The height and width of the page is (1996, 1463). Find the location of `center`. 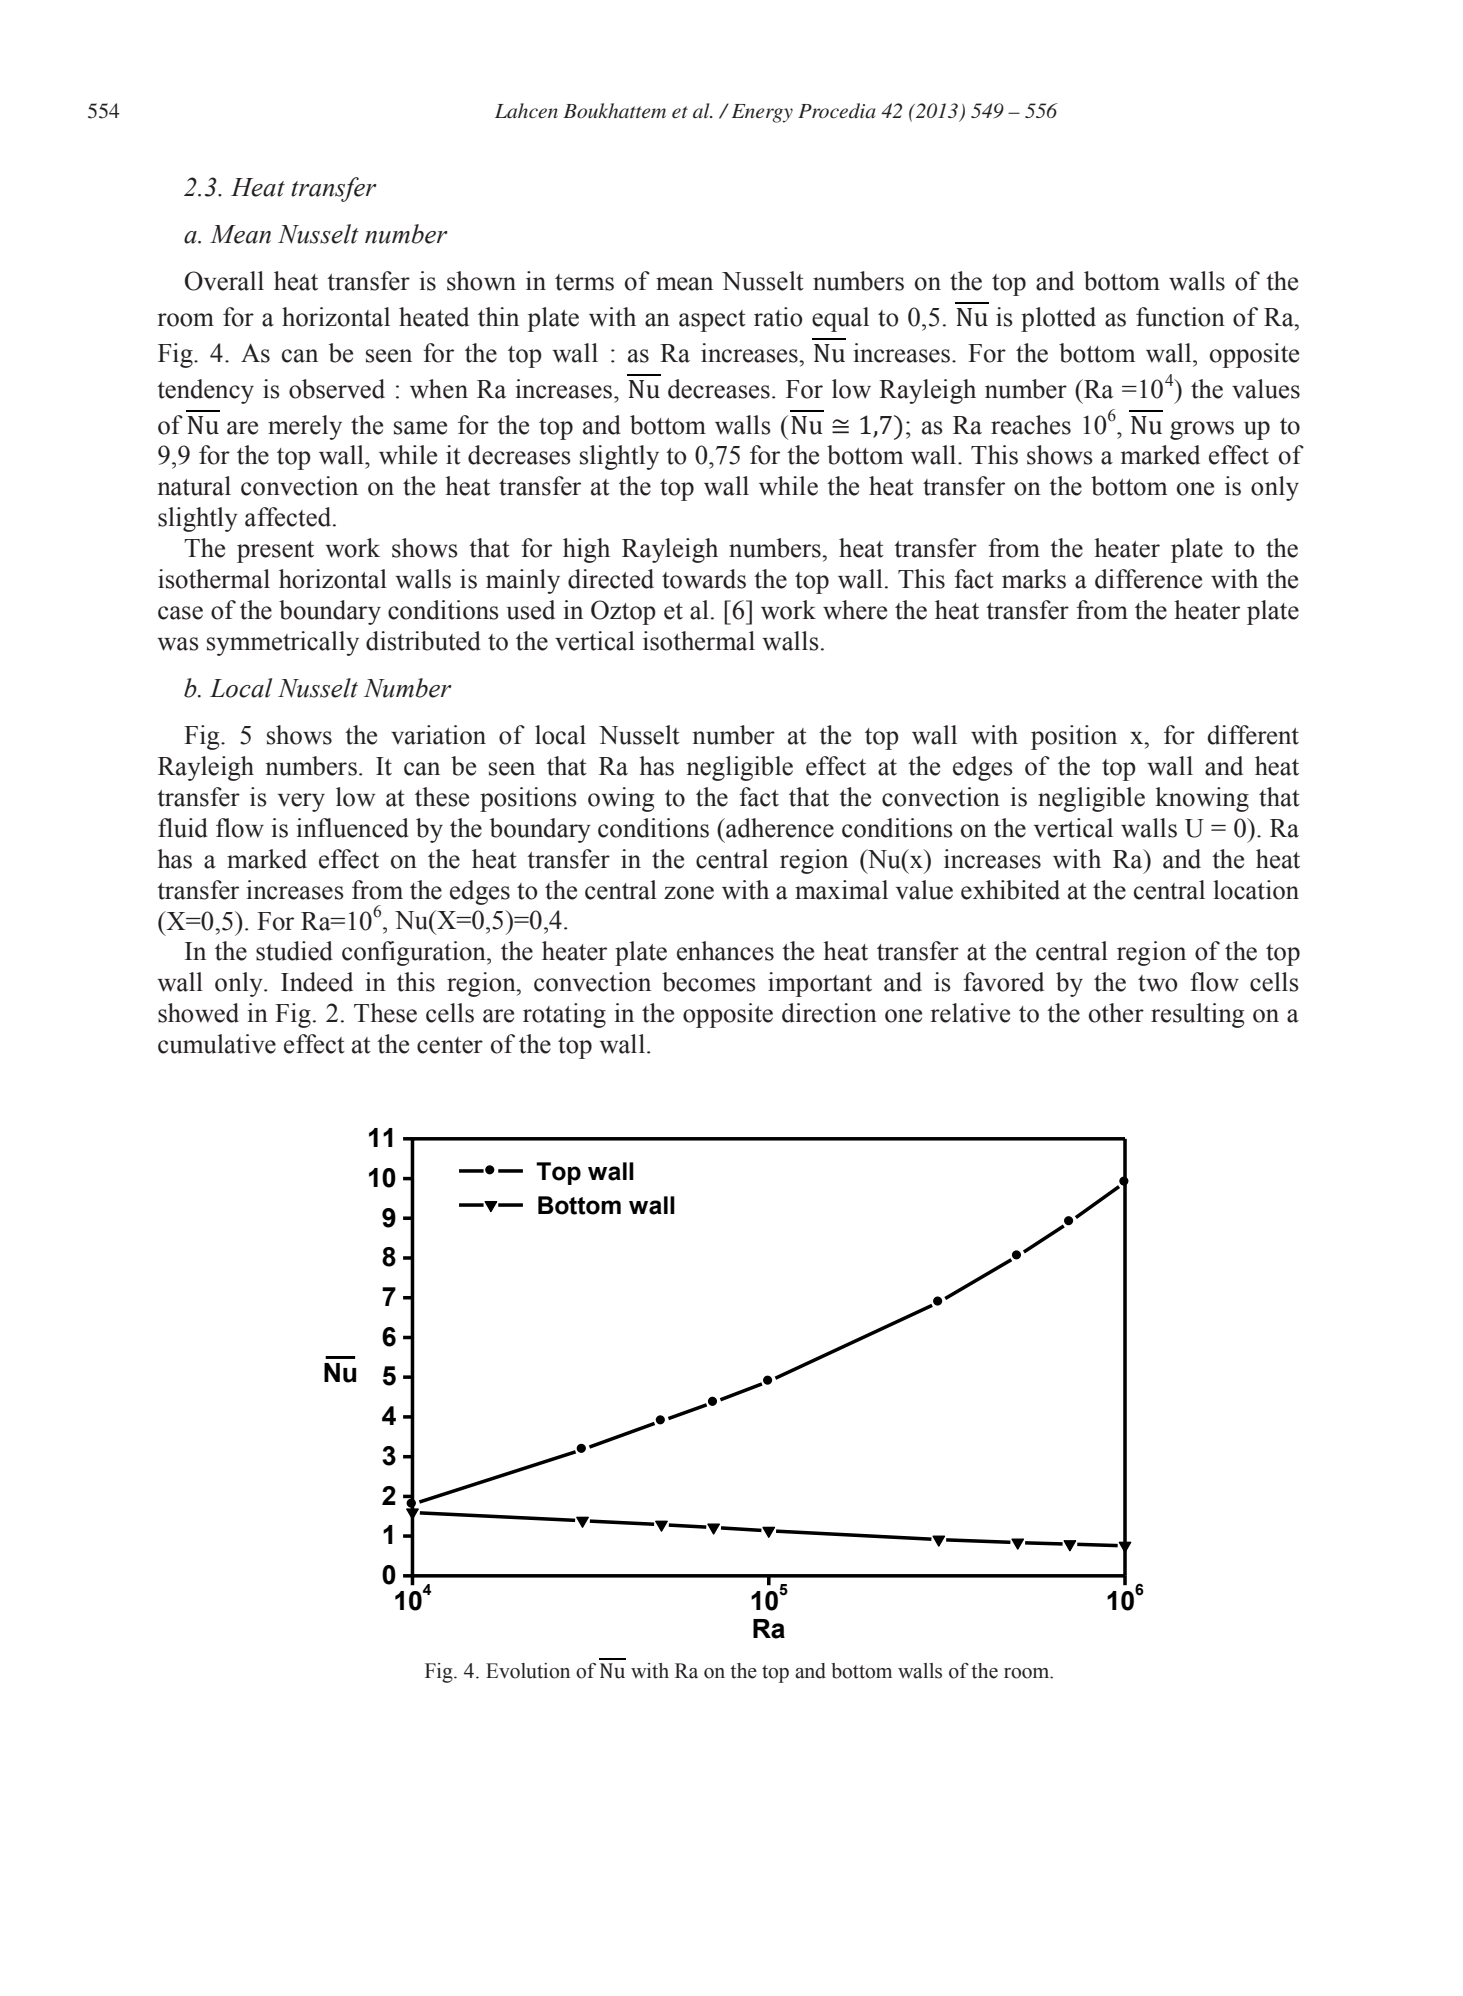

center is located at coordinates (450, 1045).
